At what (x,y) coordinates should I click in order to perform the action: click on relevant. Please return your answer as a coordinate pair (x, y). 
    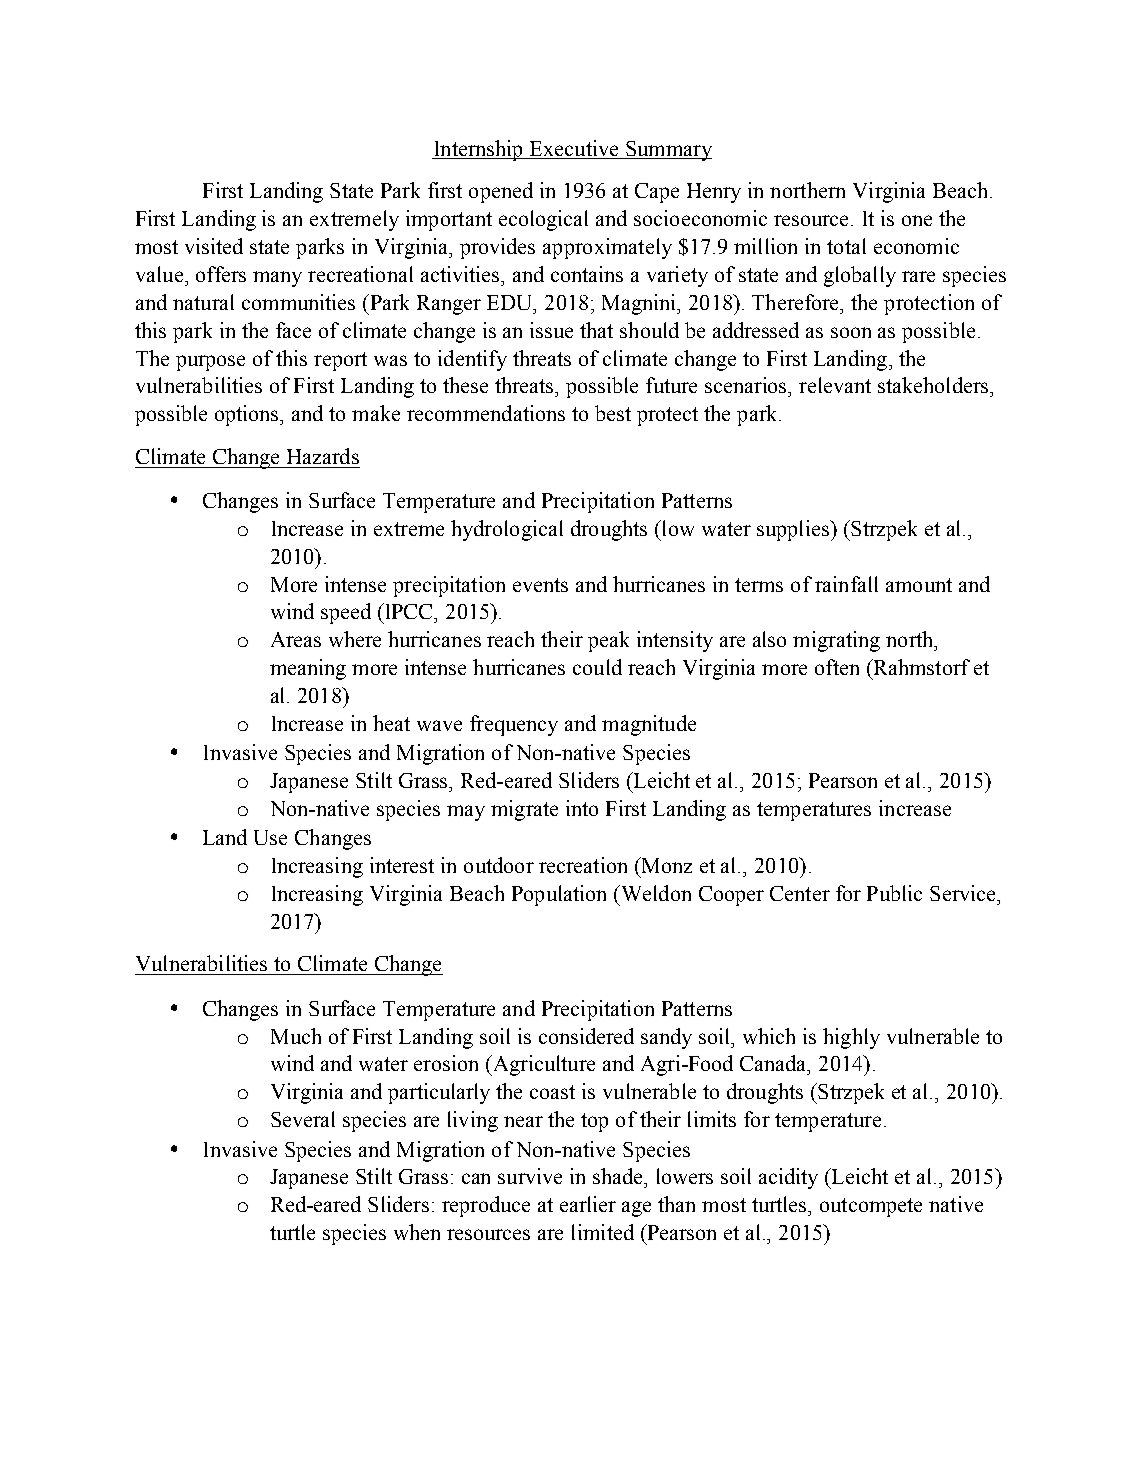
    Looking at the image, I should click on (835, 385).
